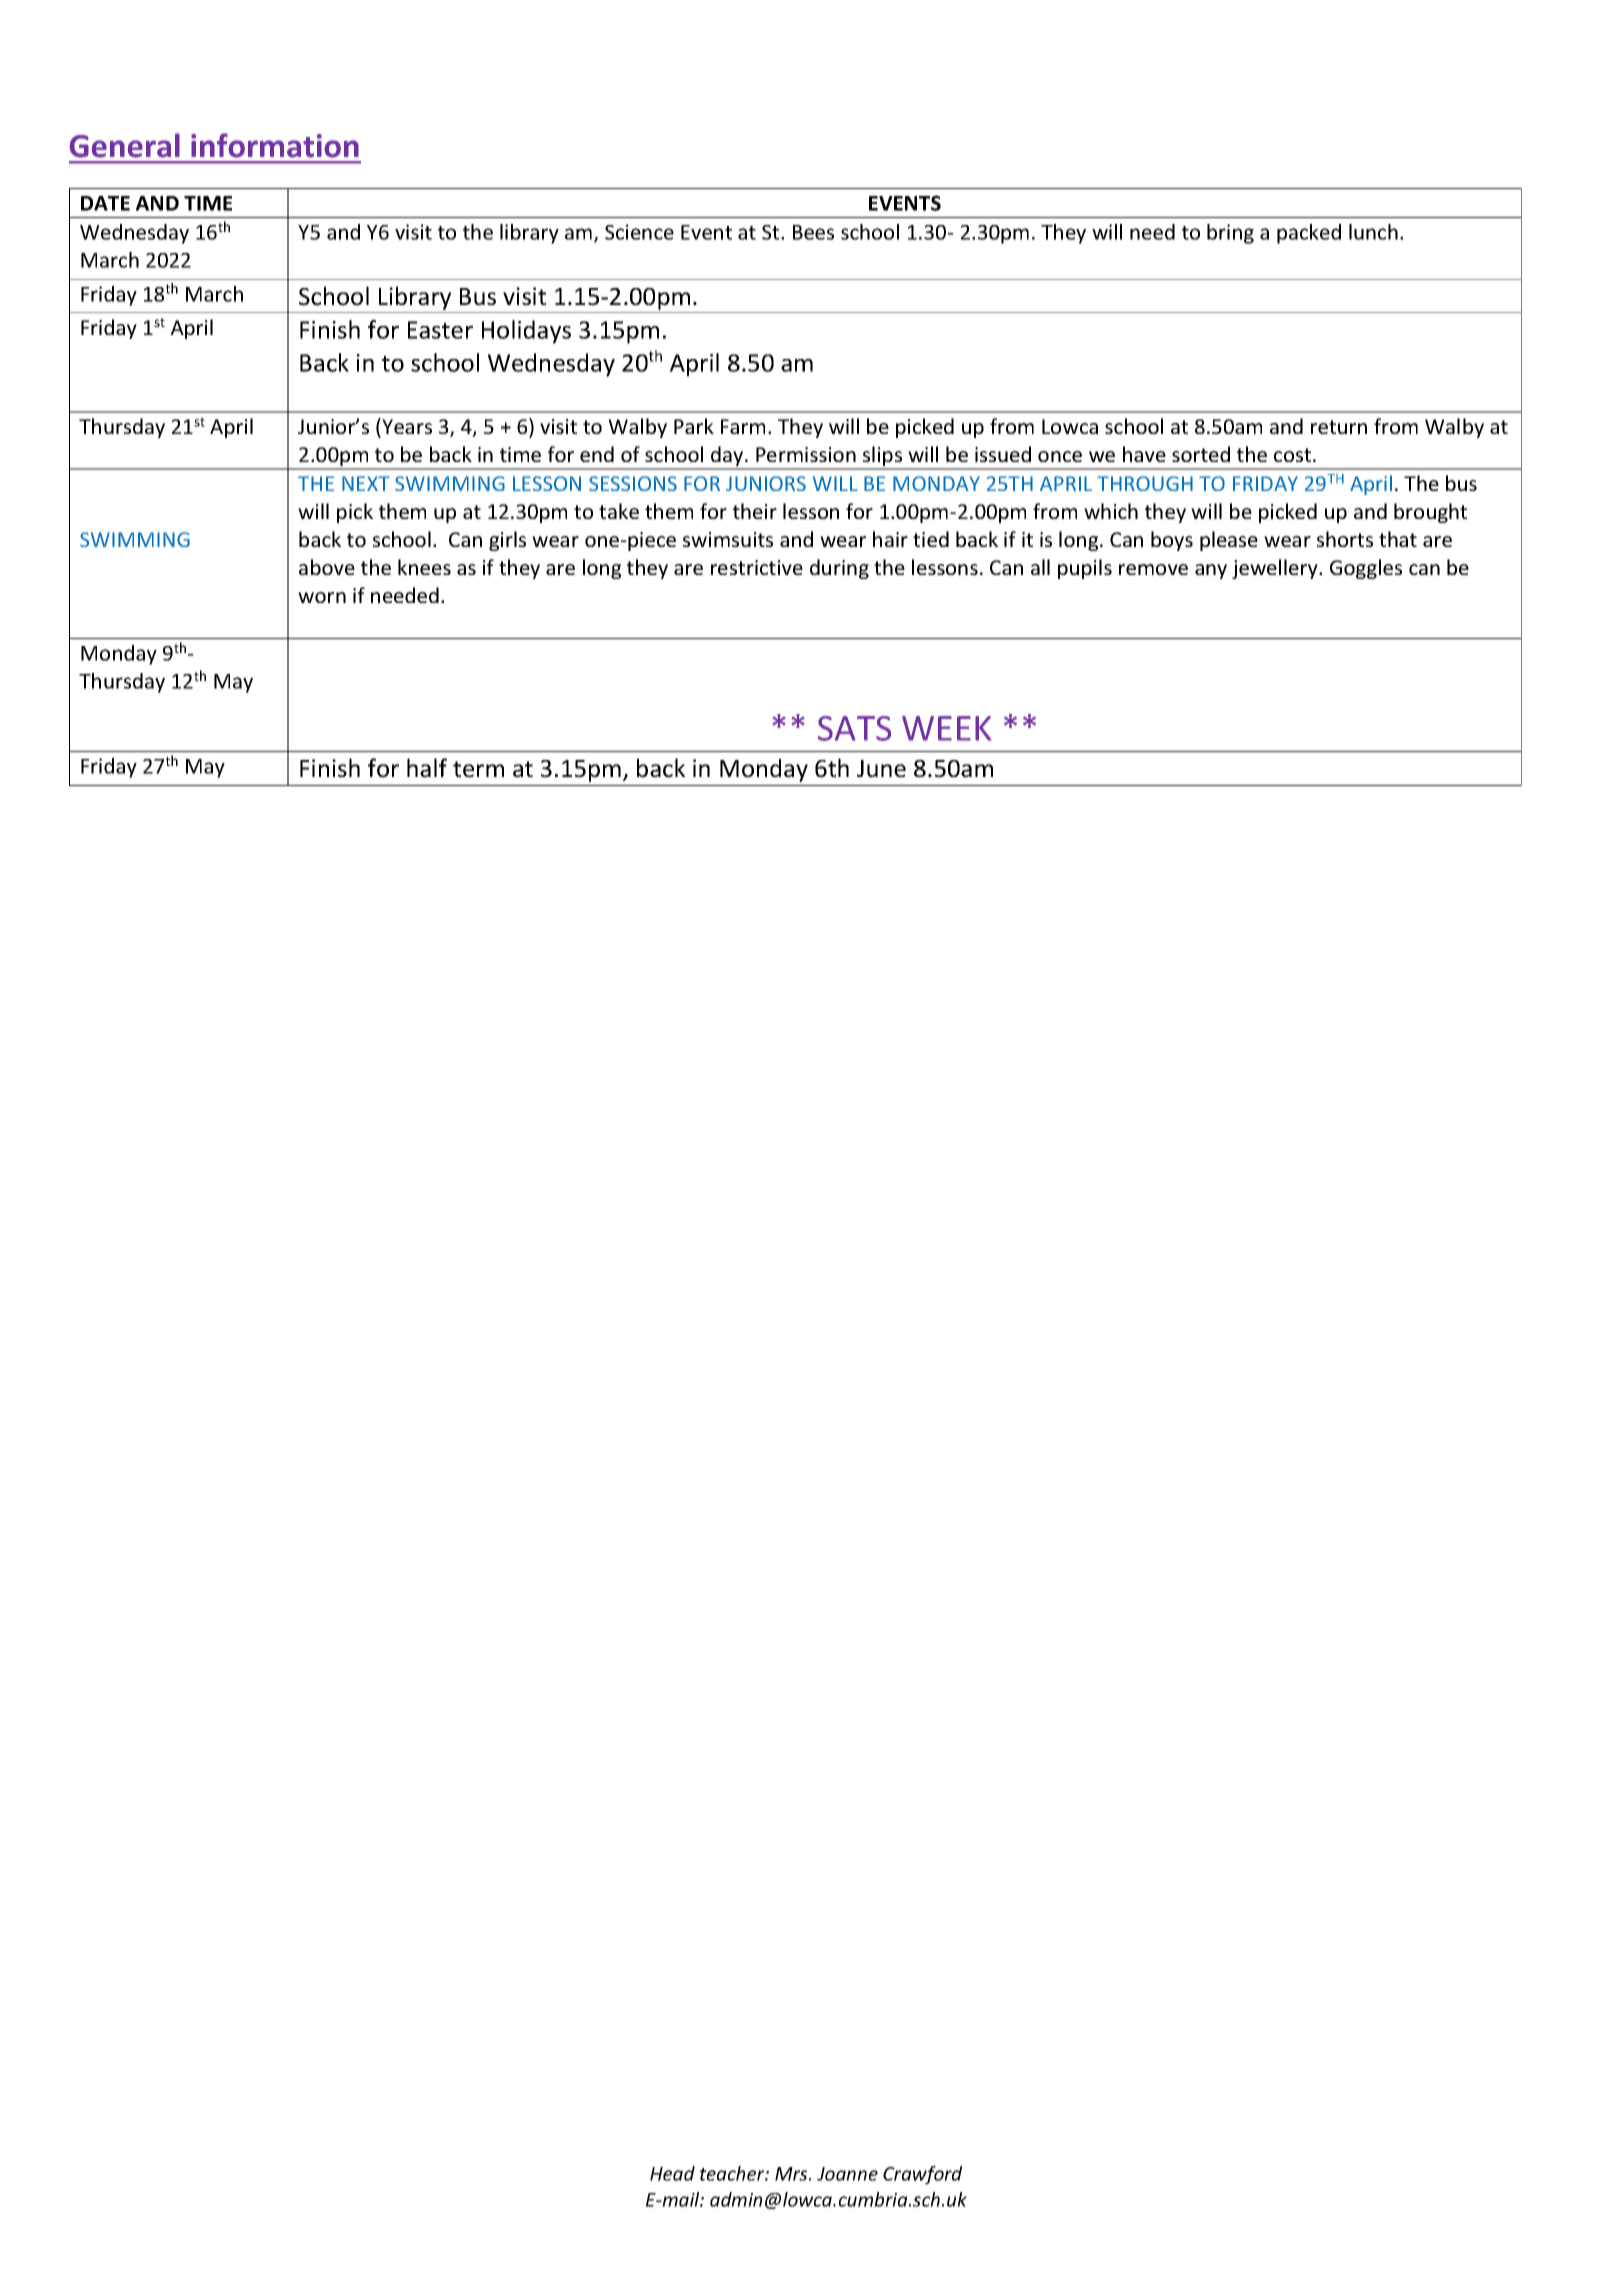  Describe the element at coordinates (922, 2175) in the image. I see `Crawford` at that location.
